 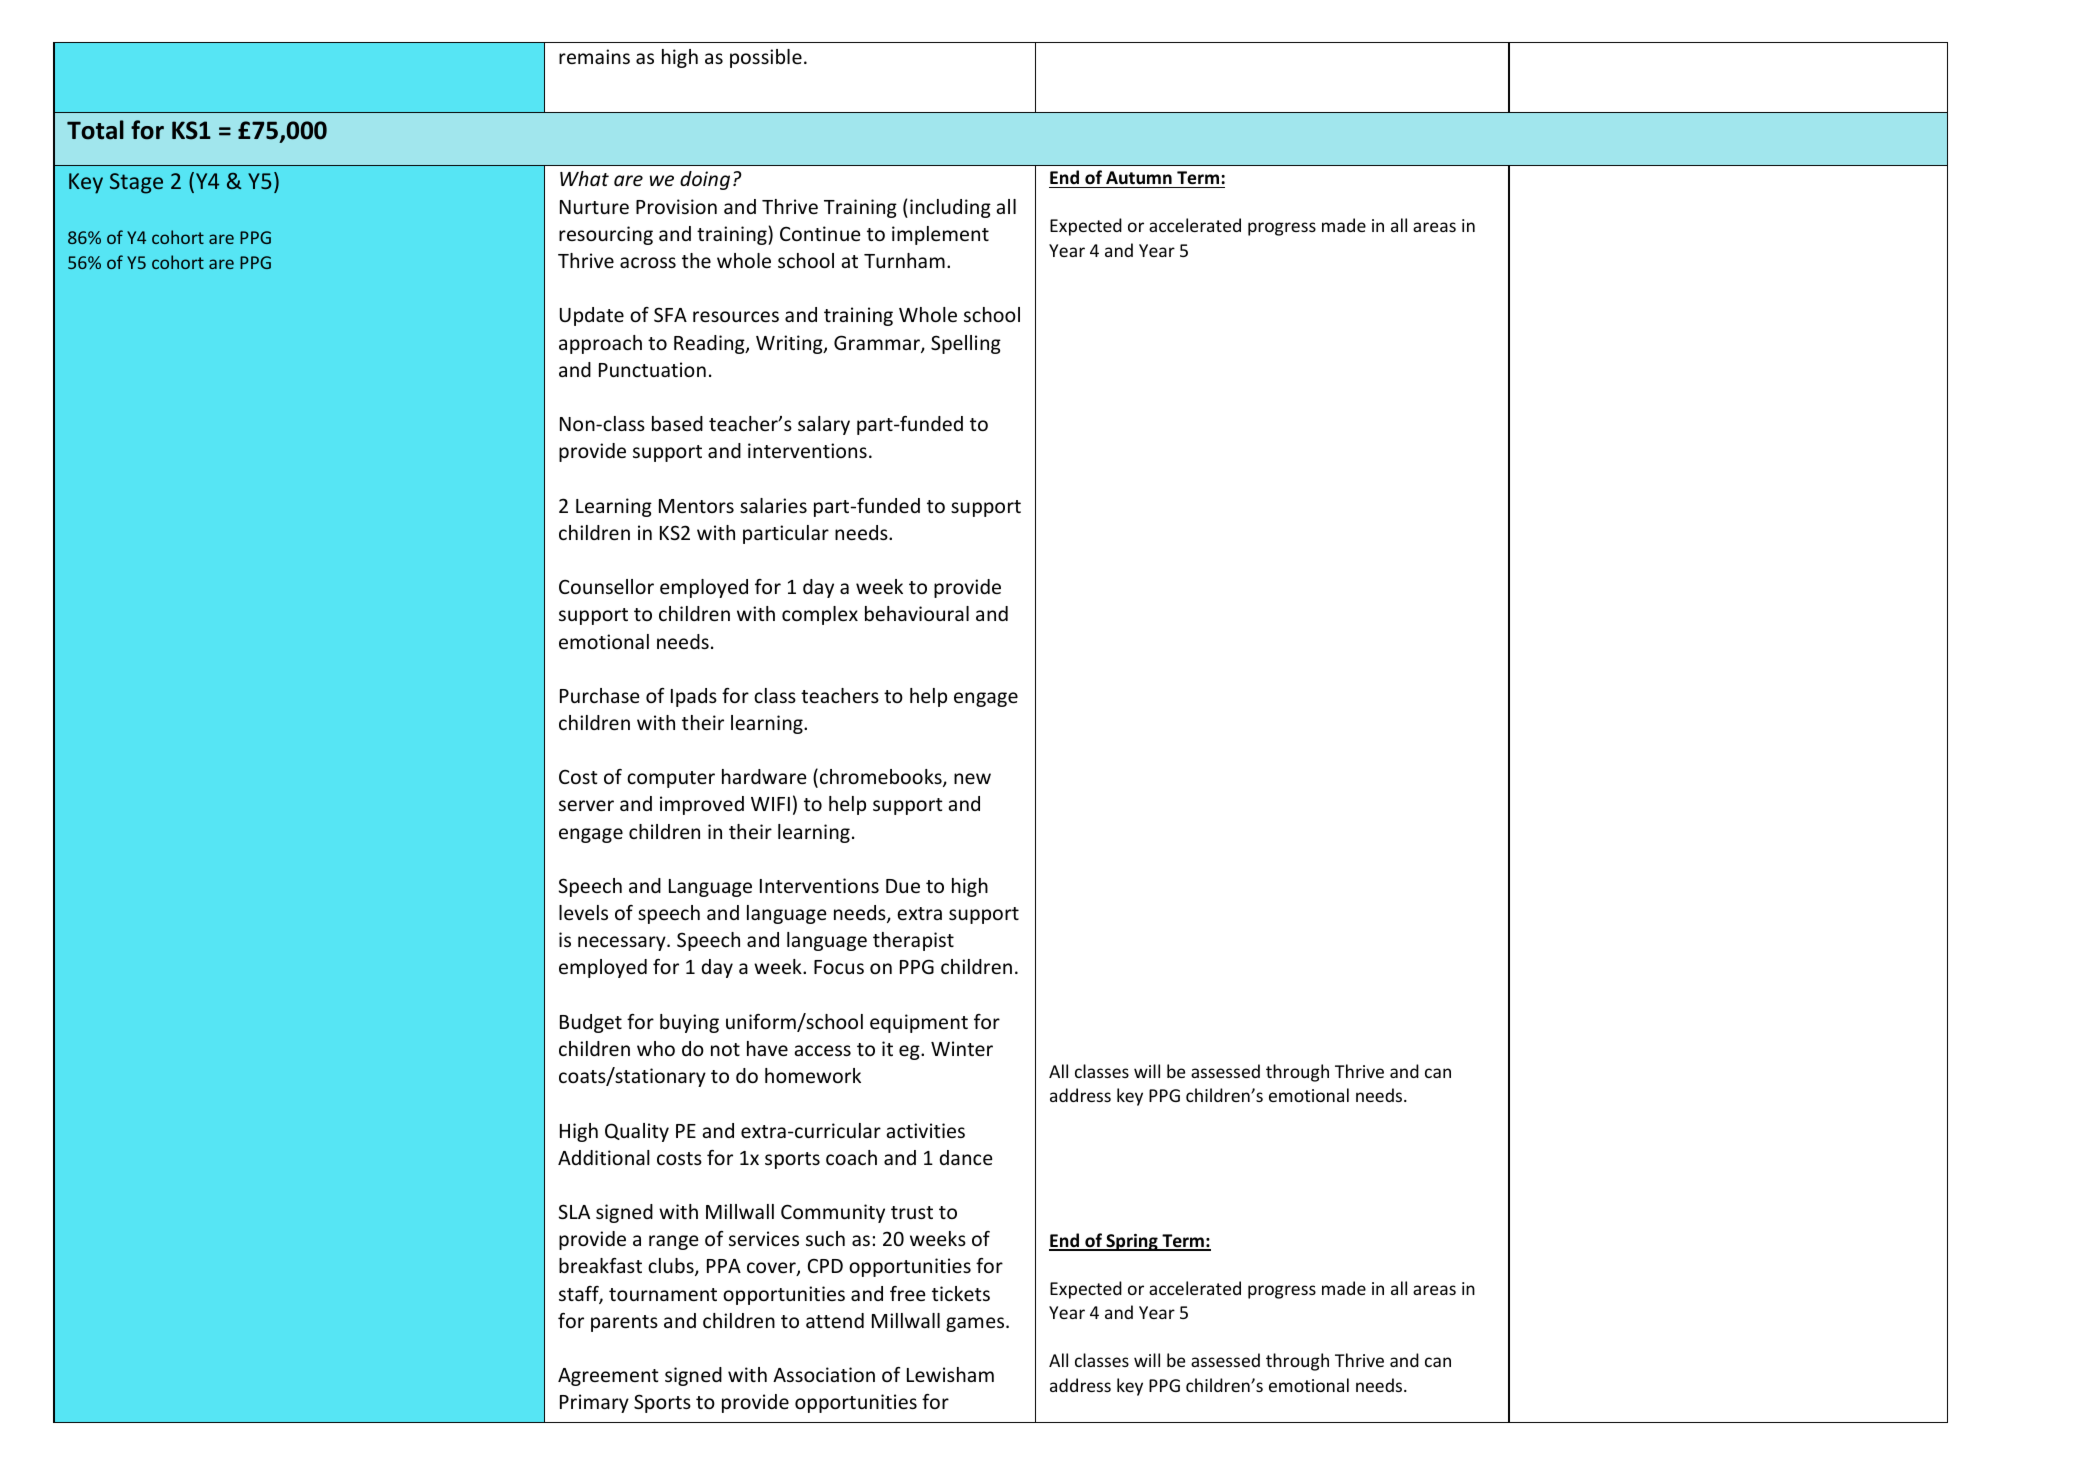 What do you see at coordinates (591, 1023) in the document?
I see `Budget` at bounding box center [591, 1023].
